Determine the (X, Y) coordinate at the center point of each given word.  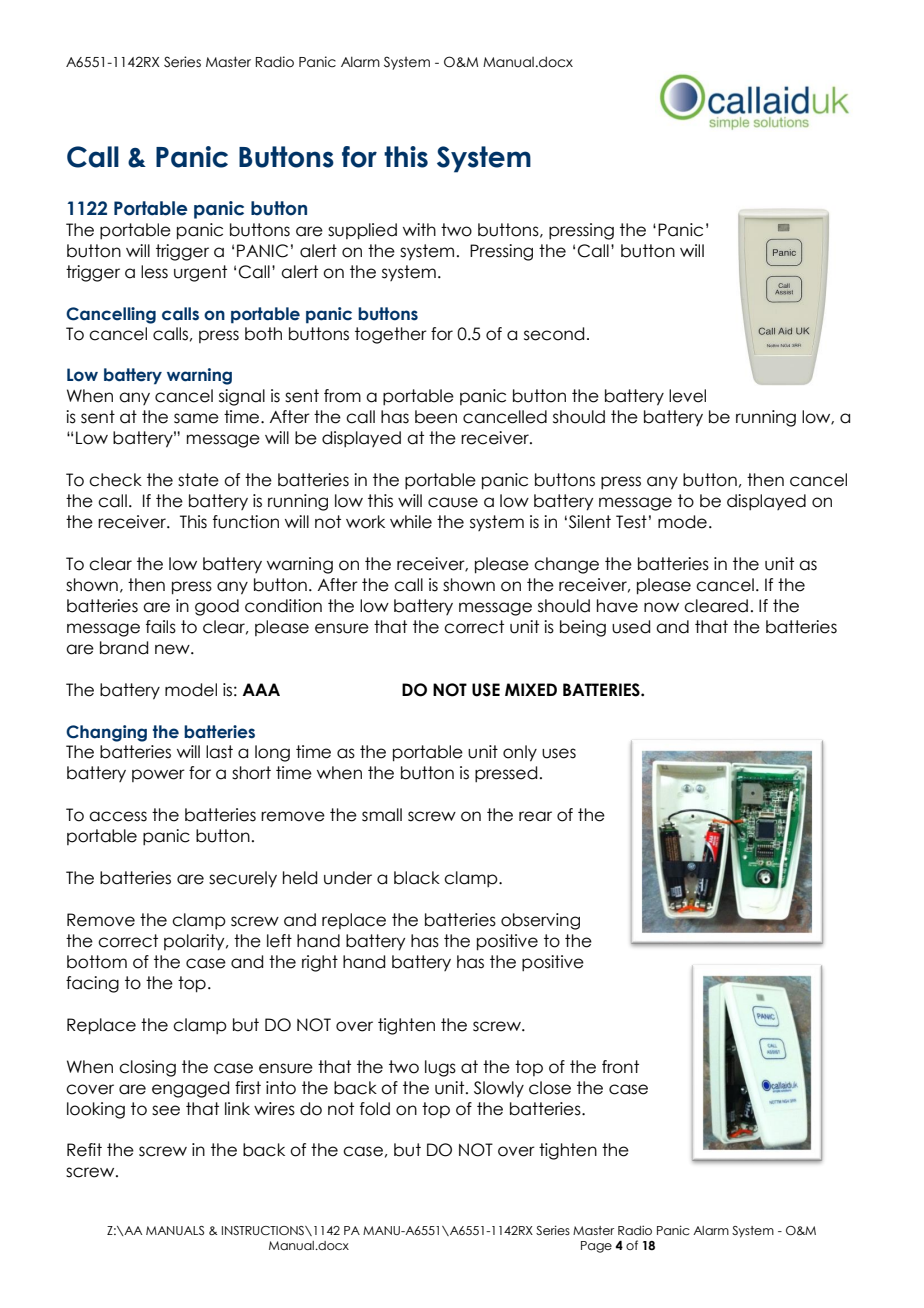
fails (161, 627)
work (365, 522)
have (617, 606)
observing (540, 921)
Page (596, 1247)
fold (375, 1109)
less (154, 272)
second (554, 334)
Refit (84, 1150)
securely (243, 879)
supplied (362, 231)
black (417, 878)
